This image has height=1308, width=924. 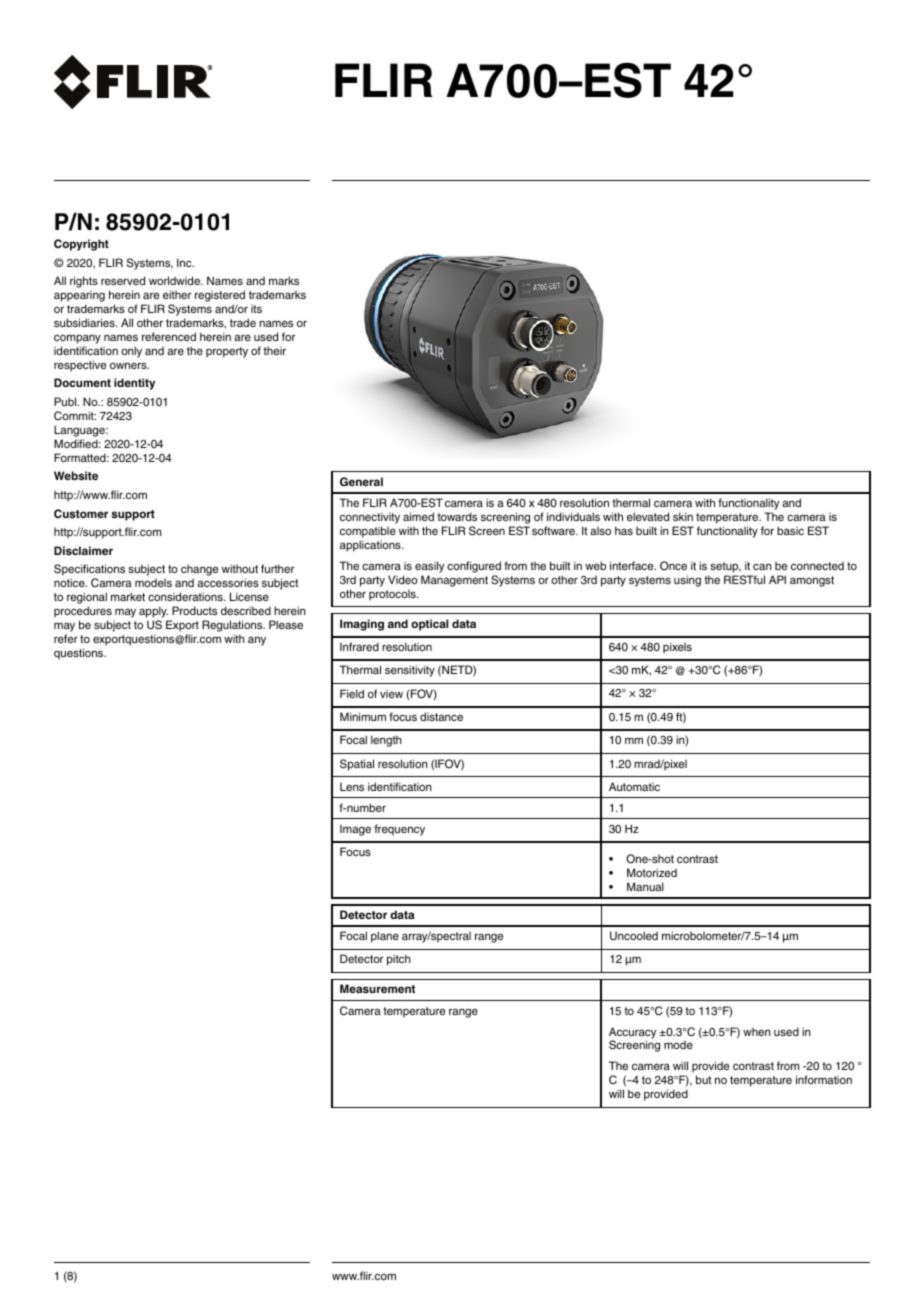 I want to click on skin, so click(x=683, y=516).
